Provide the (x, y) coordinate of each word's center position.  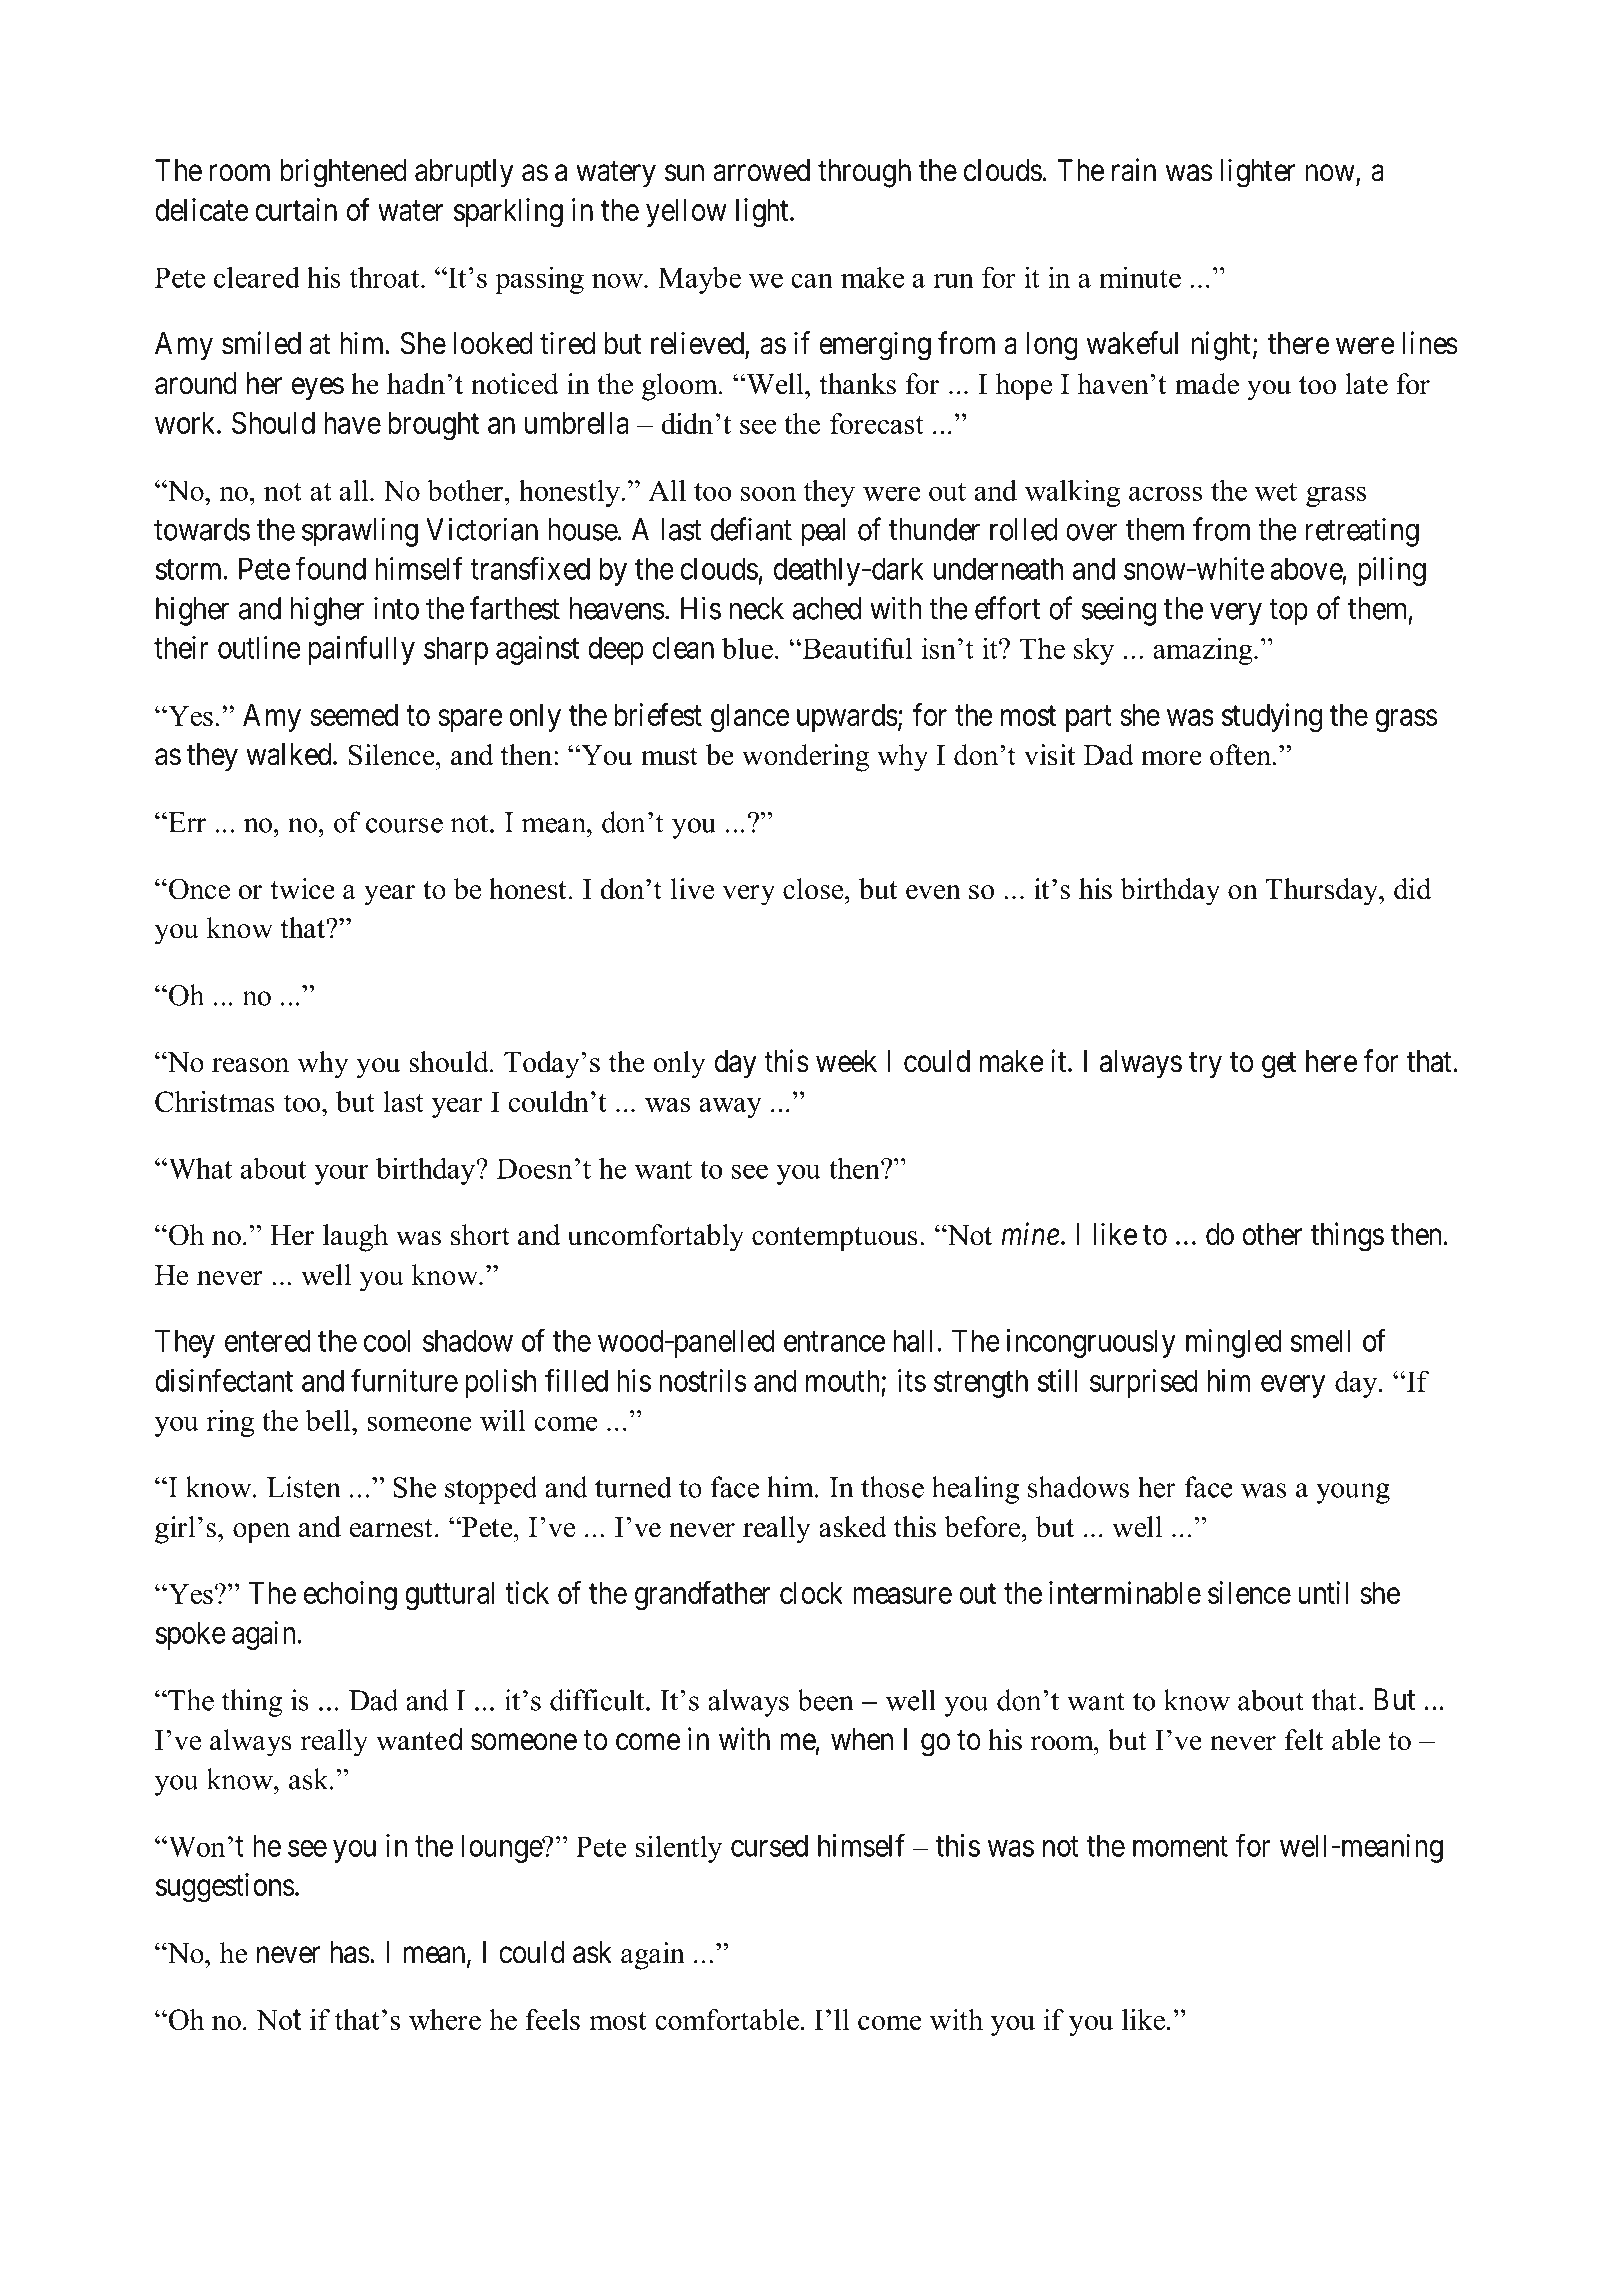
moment (1180, 1847)
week (846, 1061)
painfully (361, 650)
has (350, 1952)
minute (1140, 277)
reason (250, 1065)
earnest (391, 1528)
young (1353, 1493)
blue (749, 648)
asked (853, 1527)
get (1279, 1065)
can (812, 280)
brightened (343, 173)
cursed (769, 1845)
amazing (1204, 651)
